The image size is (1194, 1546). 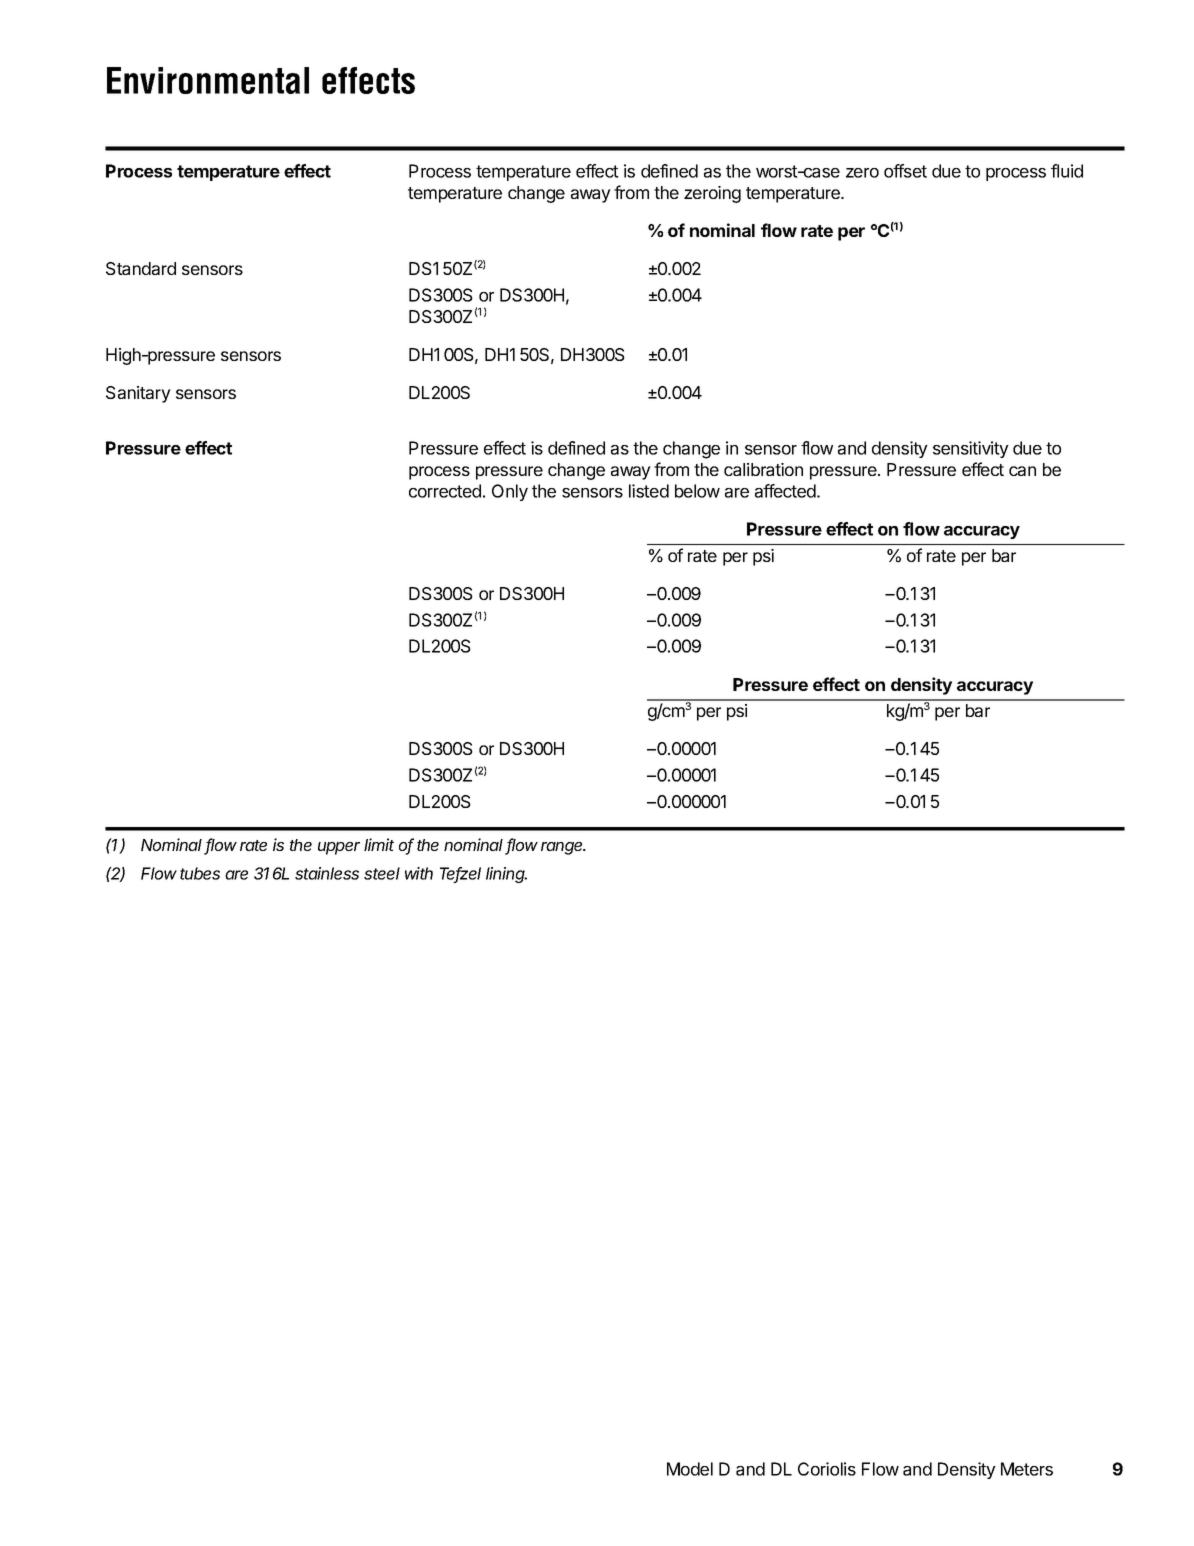 I want to click on range, so click(x=563, y=848).
